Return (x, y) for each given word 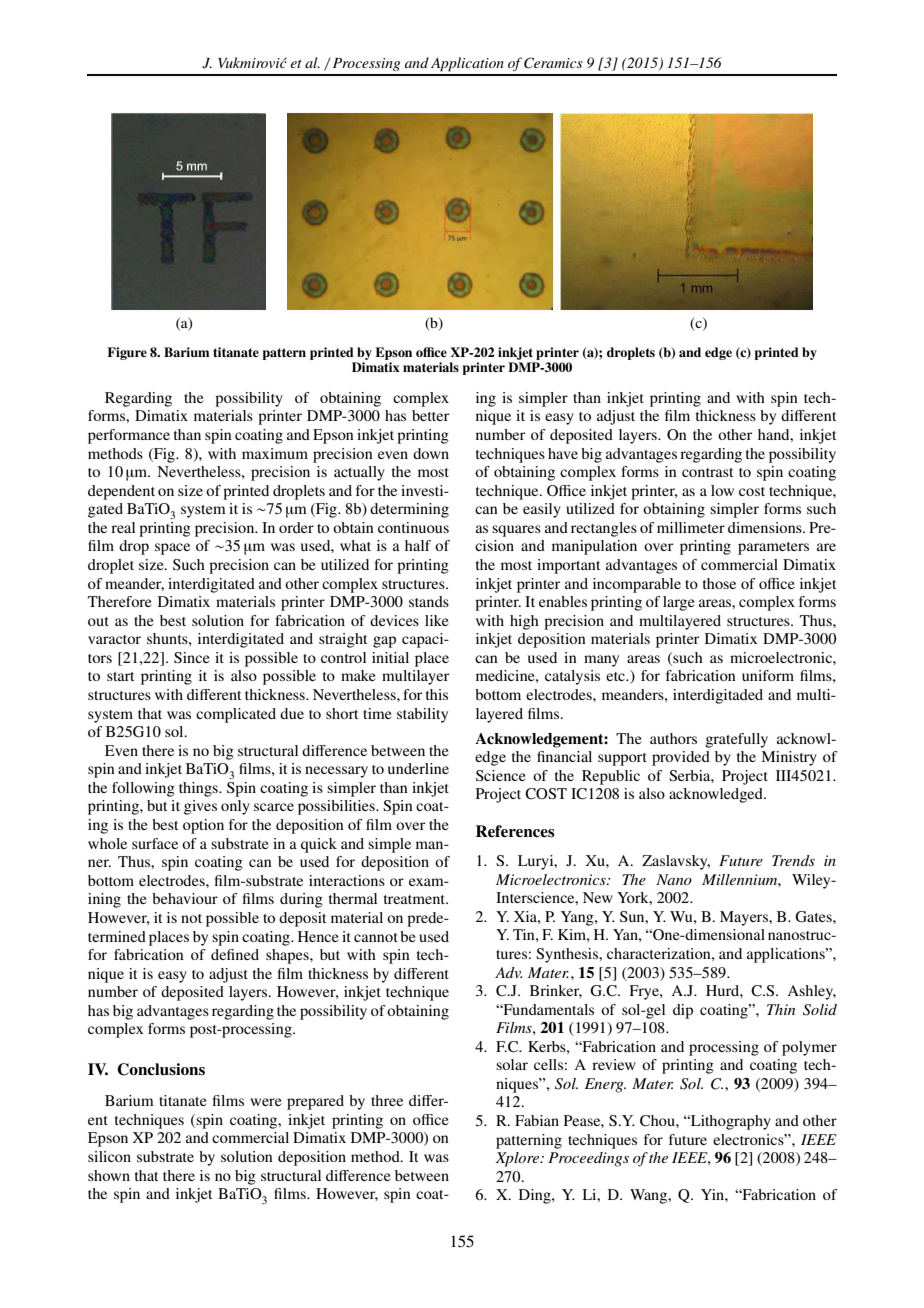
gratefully (736, 740)
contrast (707, 472)
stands (429, 601)
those (719, 583)
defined (235, 954)
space (172, 549)
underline (418, 768)
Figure (127, 353)
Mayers (745, 918)
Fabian (537, 1120)
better (430, 415)
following (143, 789)
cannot (376, 937)
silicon (109, 1156)
